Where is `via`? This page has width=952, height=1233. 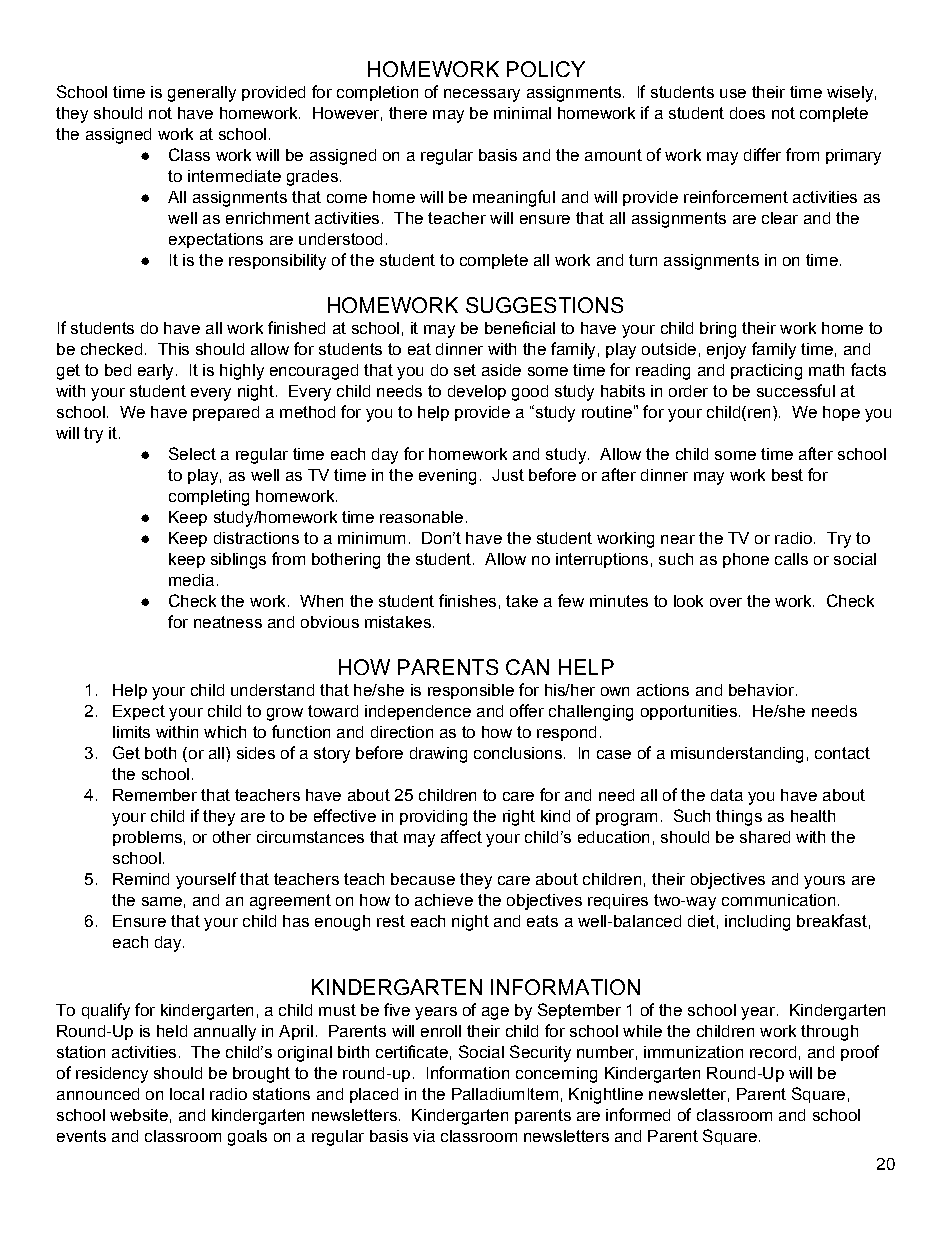 via is located at coordinates (424, 1136).
